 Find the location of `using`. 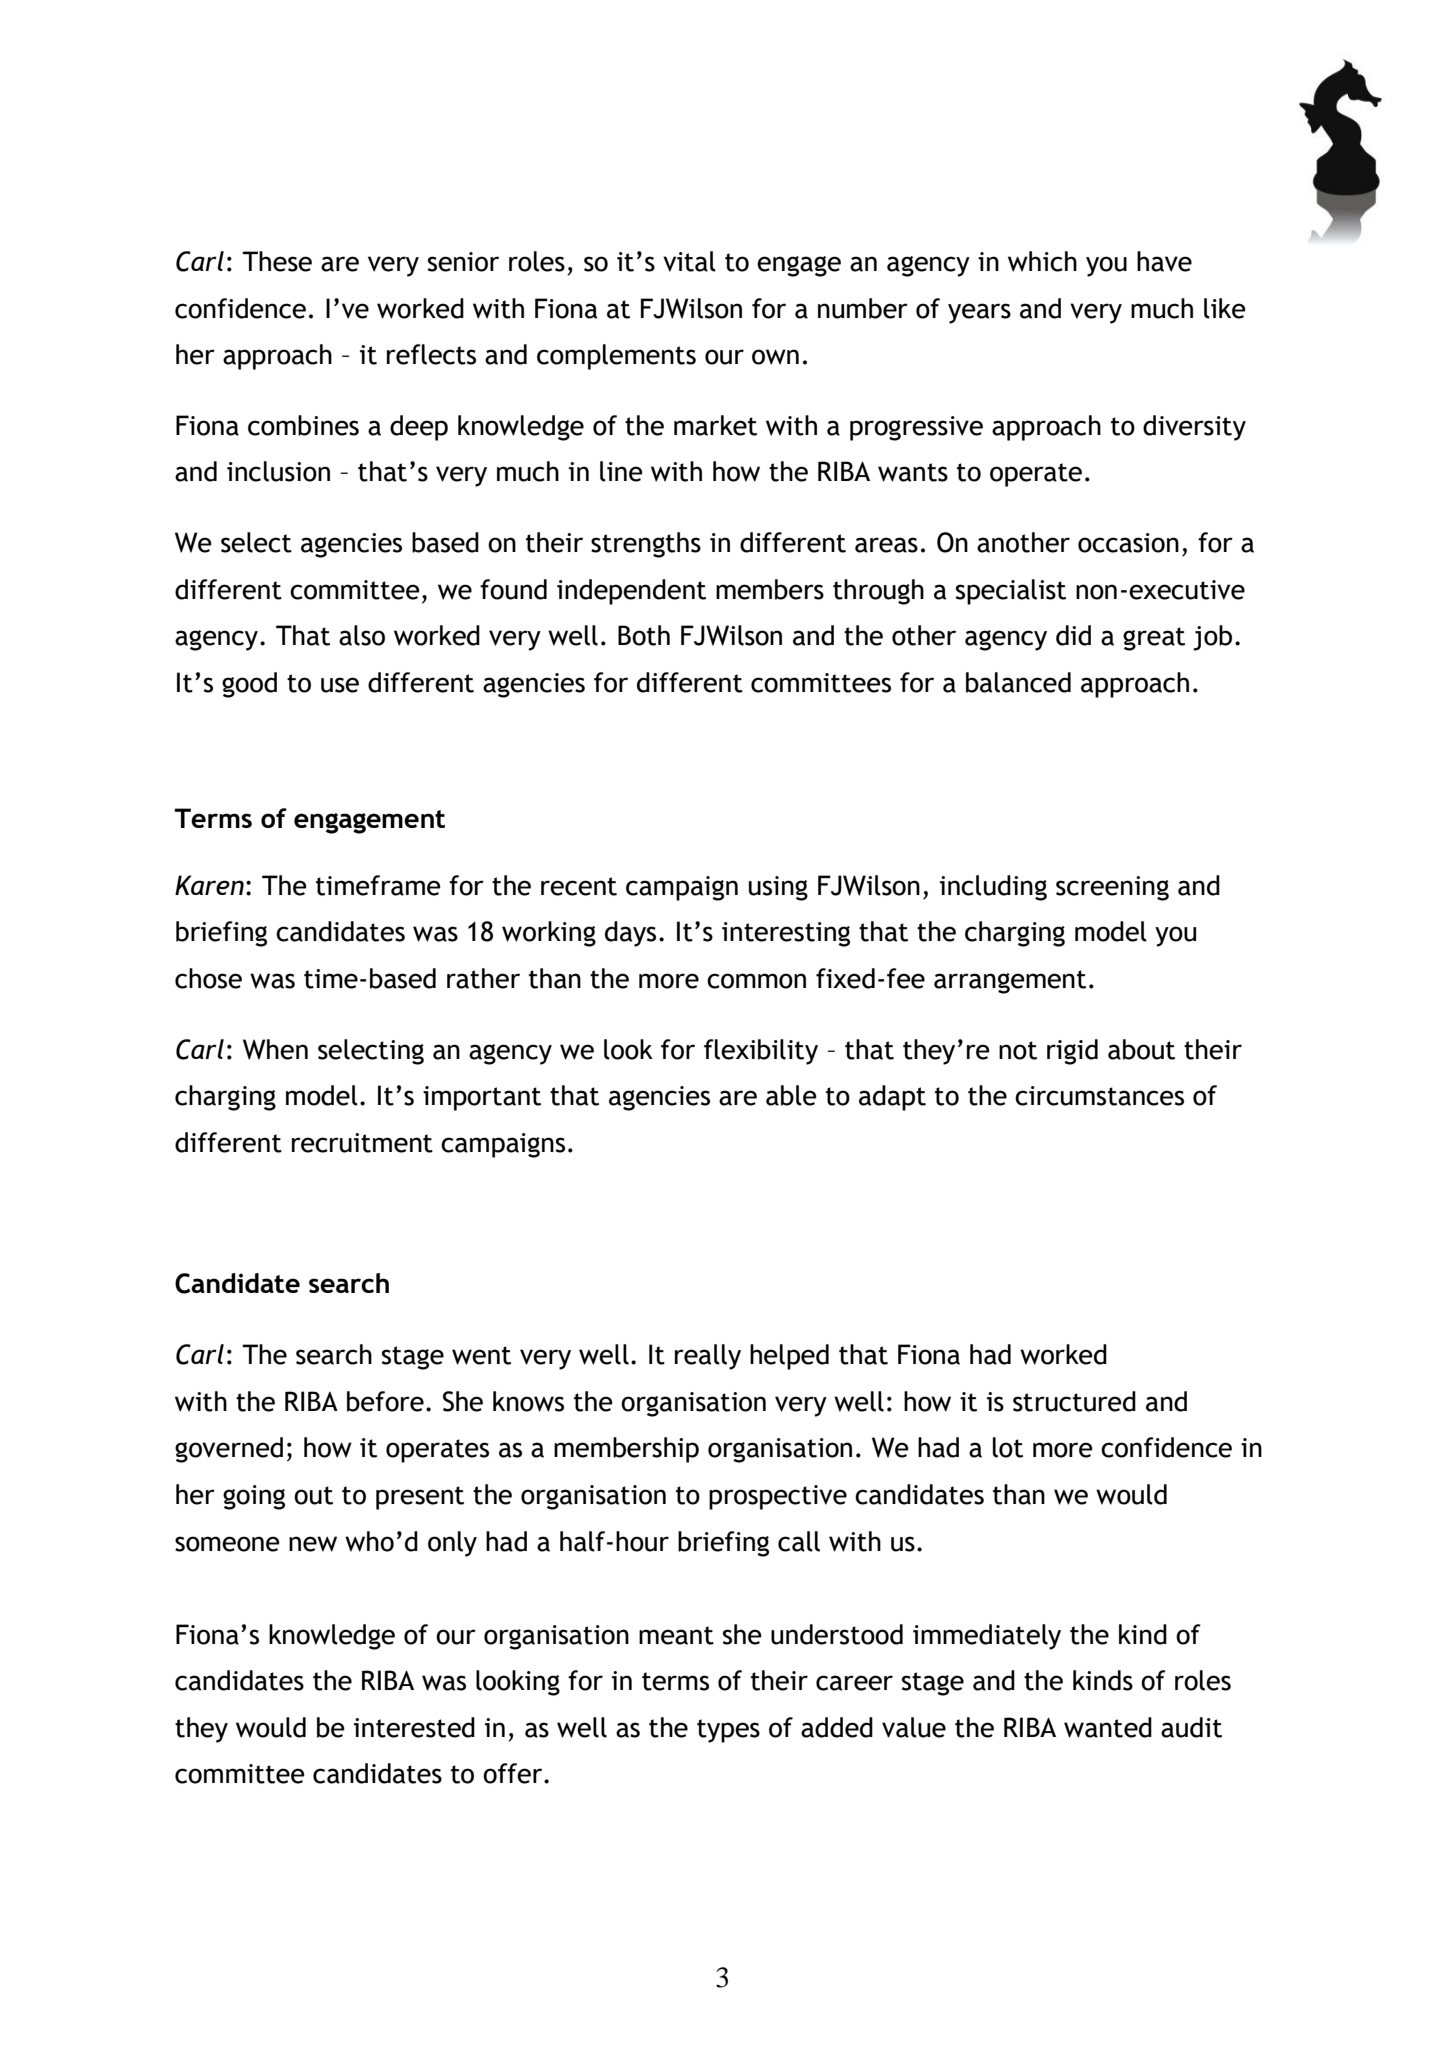

using is located at coordinates (778, 888).
